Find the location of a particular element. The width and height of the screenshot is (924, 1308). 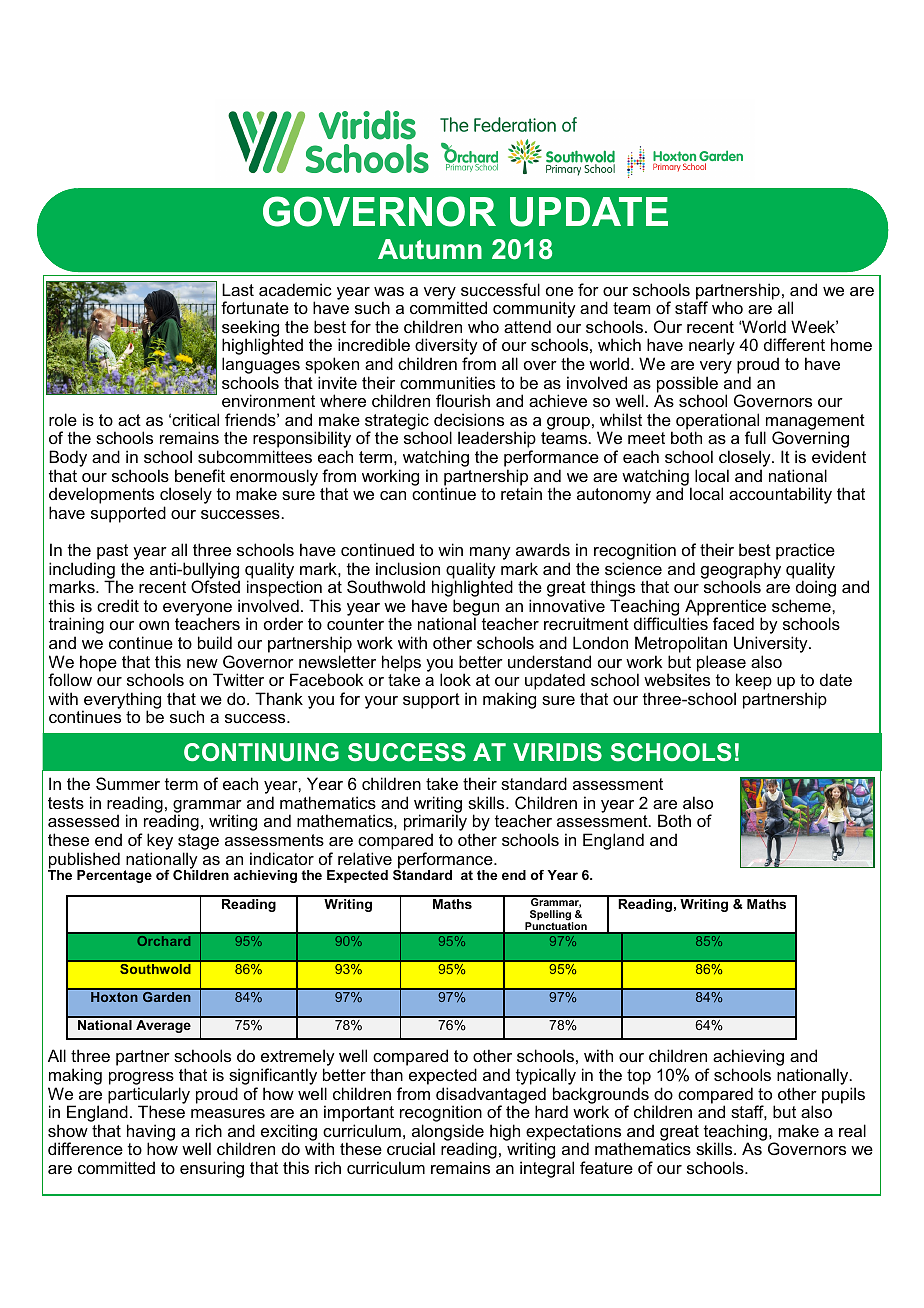

accountability is located at coordinates (780, 495).
